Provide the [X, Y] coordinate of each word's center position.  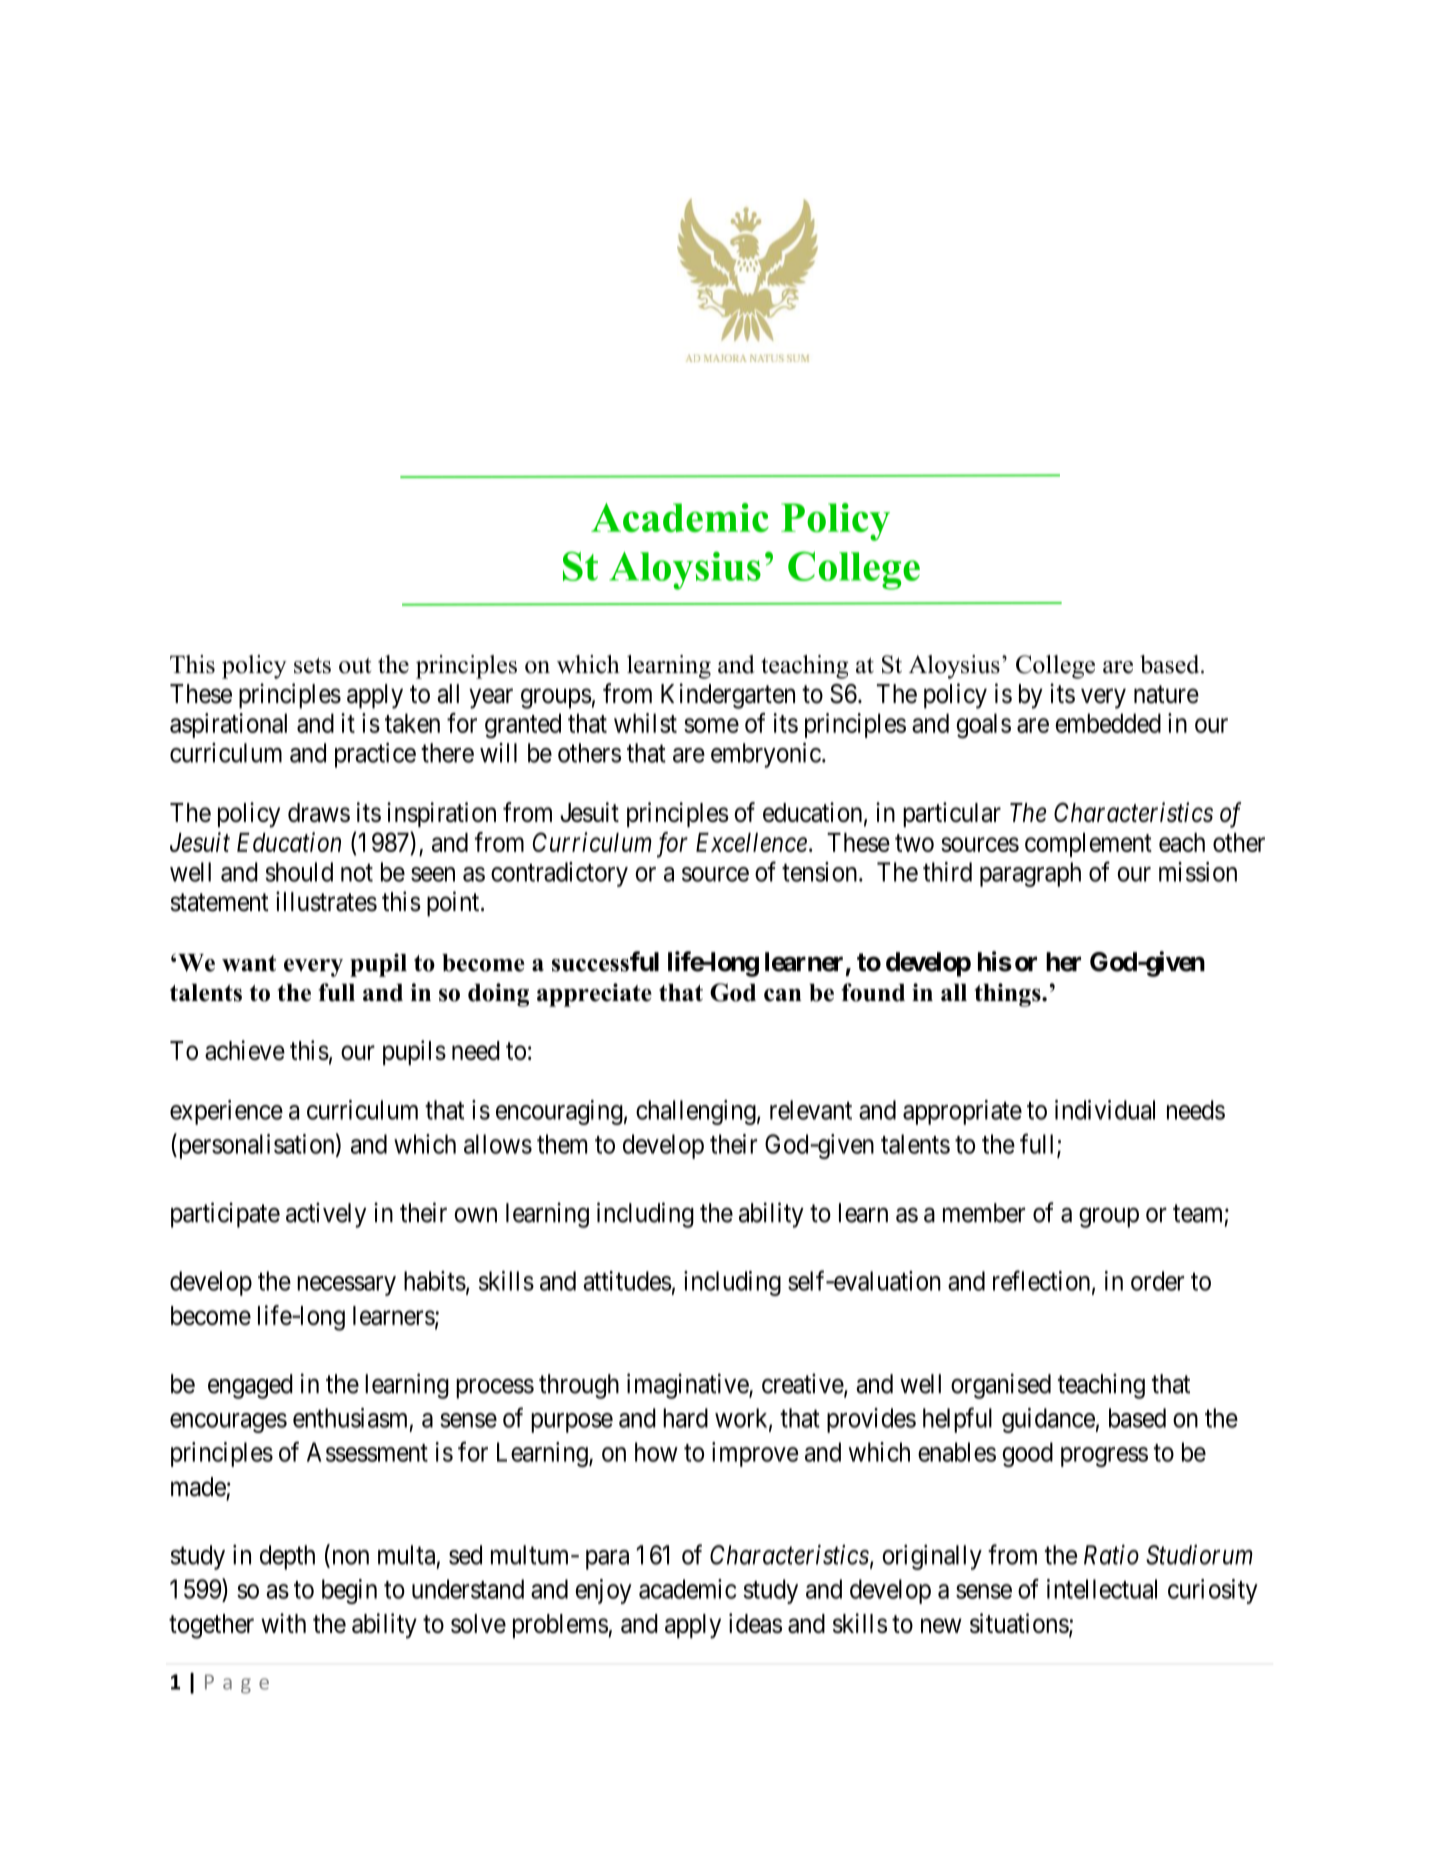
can [783, 995]
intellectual [1102, 1589]
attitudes [627, 1281]
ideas [755, 1623]
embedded [1108, 723]
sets [312, 665]
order [1157, 1281]
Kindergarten [728, 696]
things [1008, 995]
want [249, 963]
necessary [346, 1286]
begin [349, 1591]
